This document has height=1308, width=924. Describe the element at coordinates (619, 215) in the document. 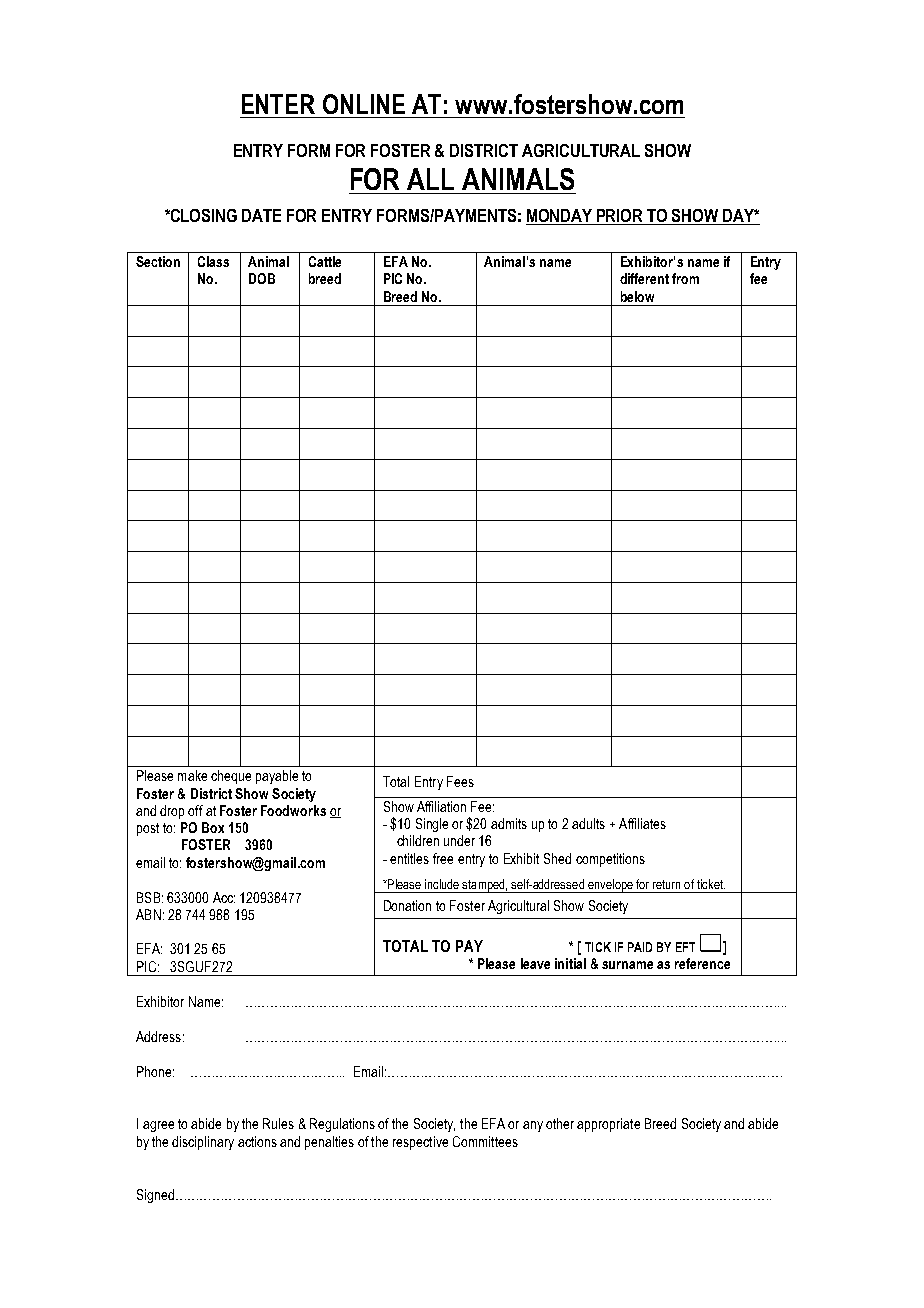

I see `PRIOR` at that location.
